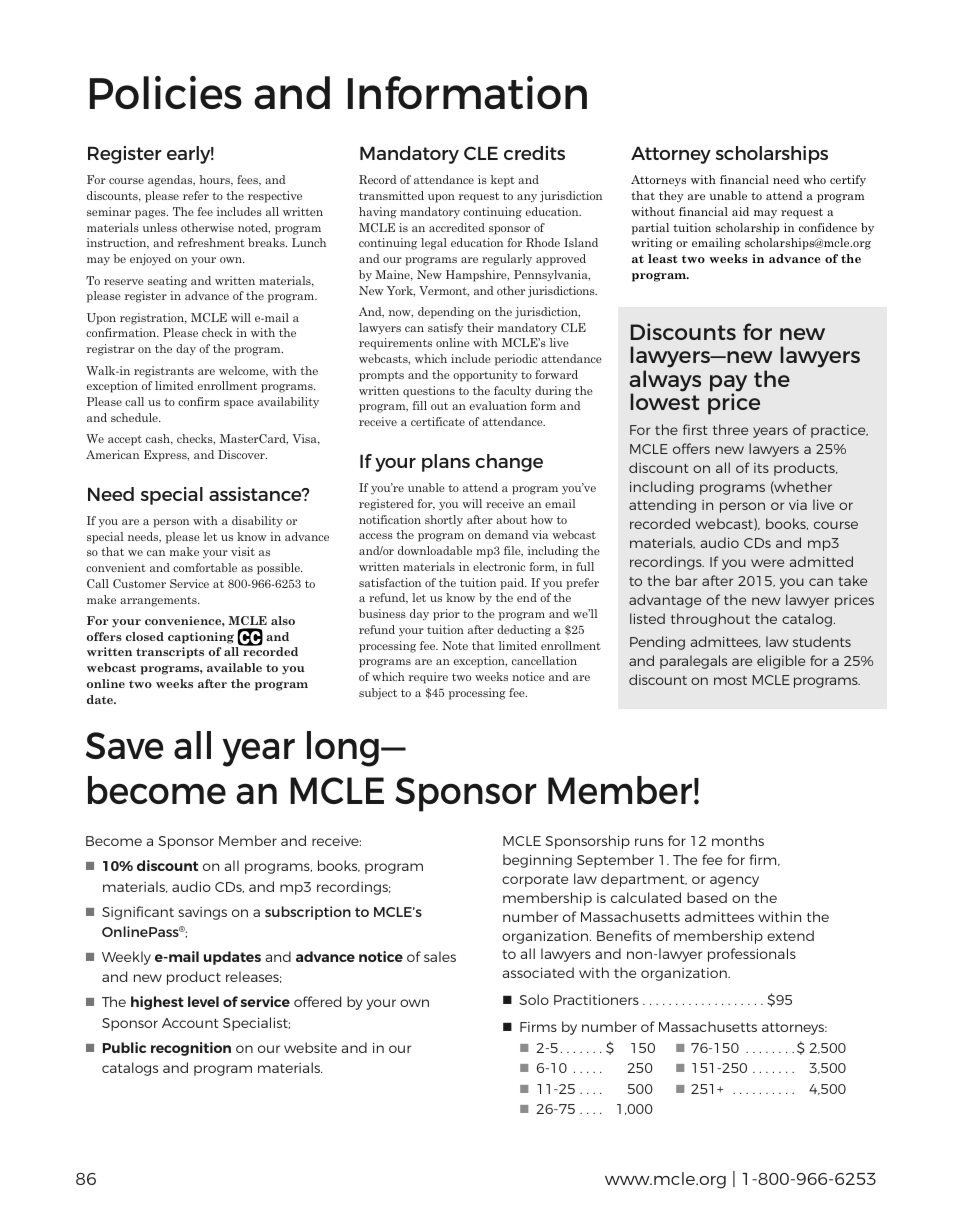  I want to click on registrants, so click(164, 372).
